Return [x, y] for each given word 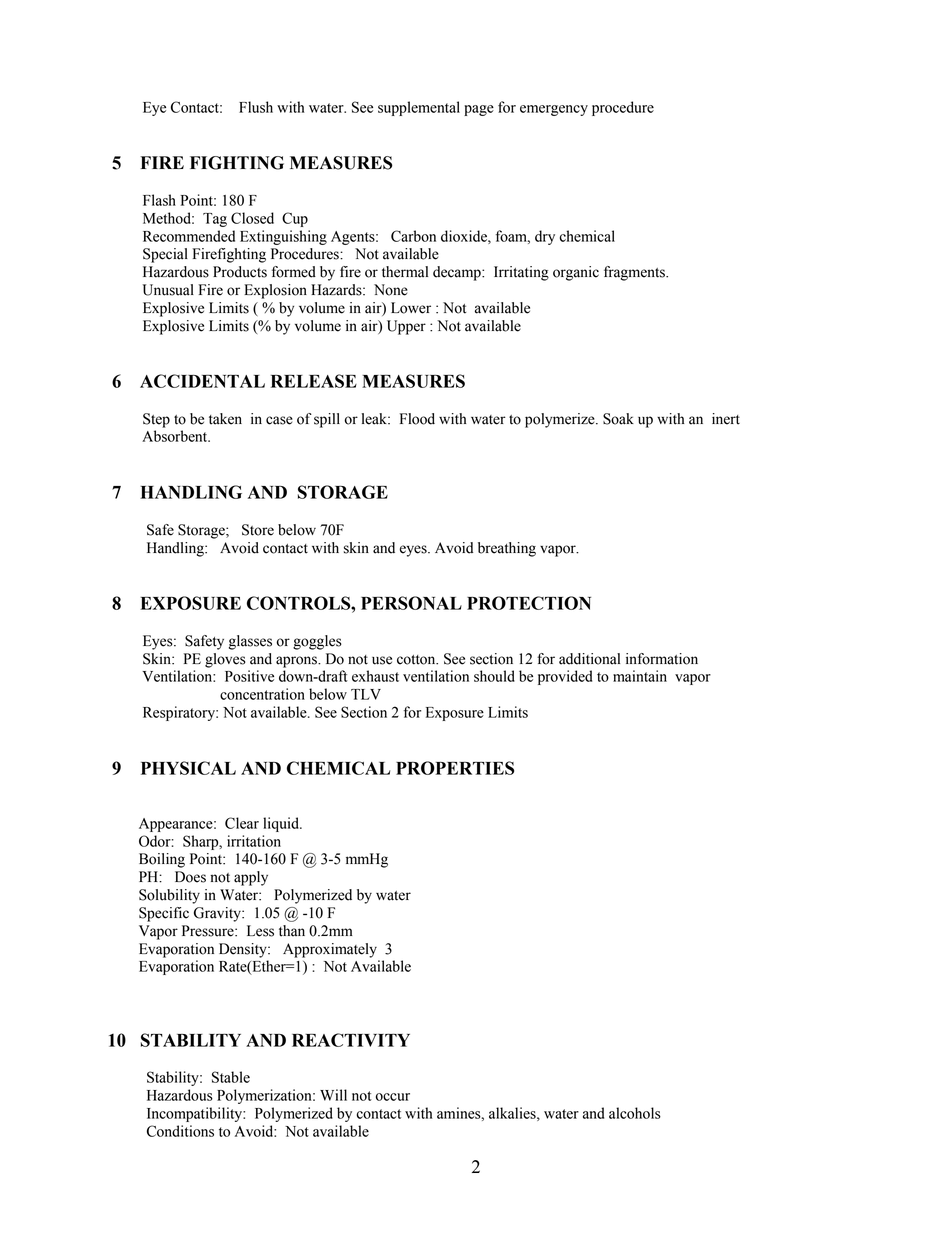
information [662, 659]
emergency [554, 110]
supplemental [419, 108]
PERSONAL [411, 603]
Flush [256, 107]
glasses [250, 642]
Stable [231, 1077]
